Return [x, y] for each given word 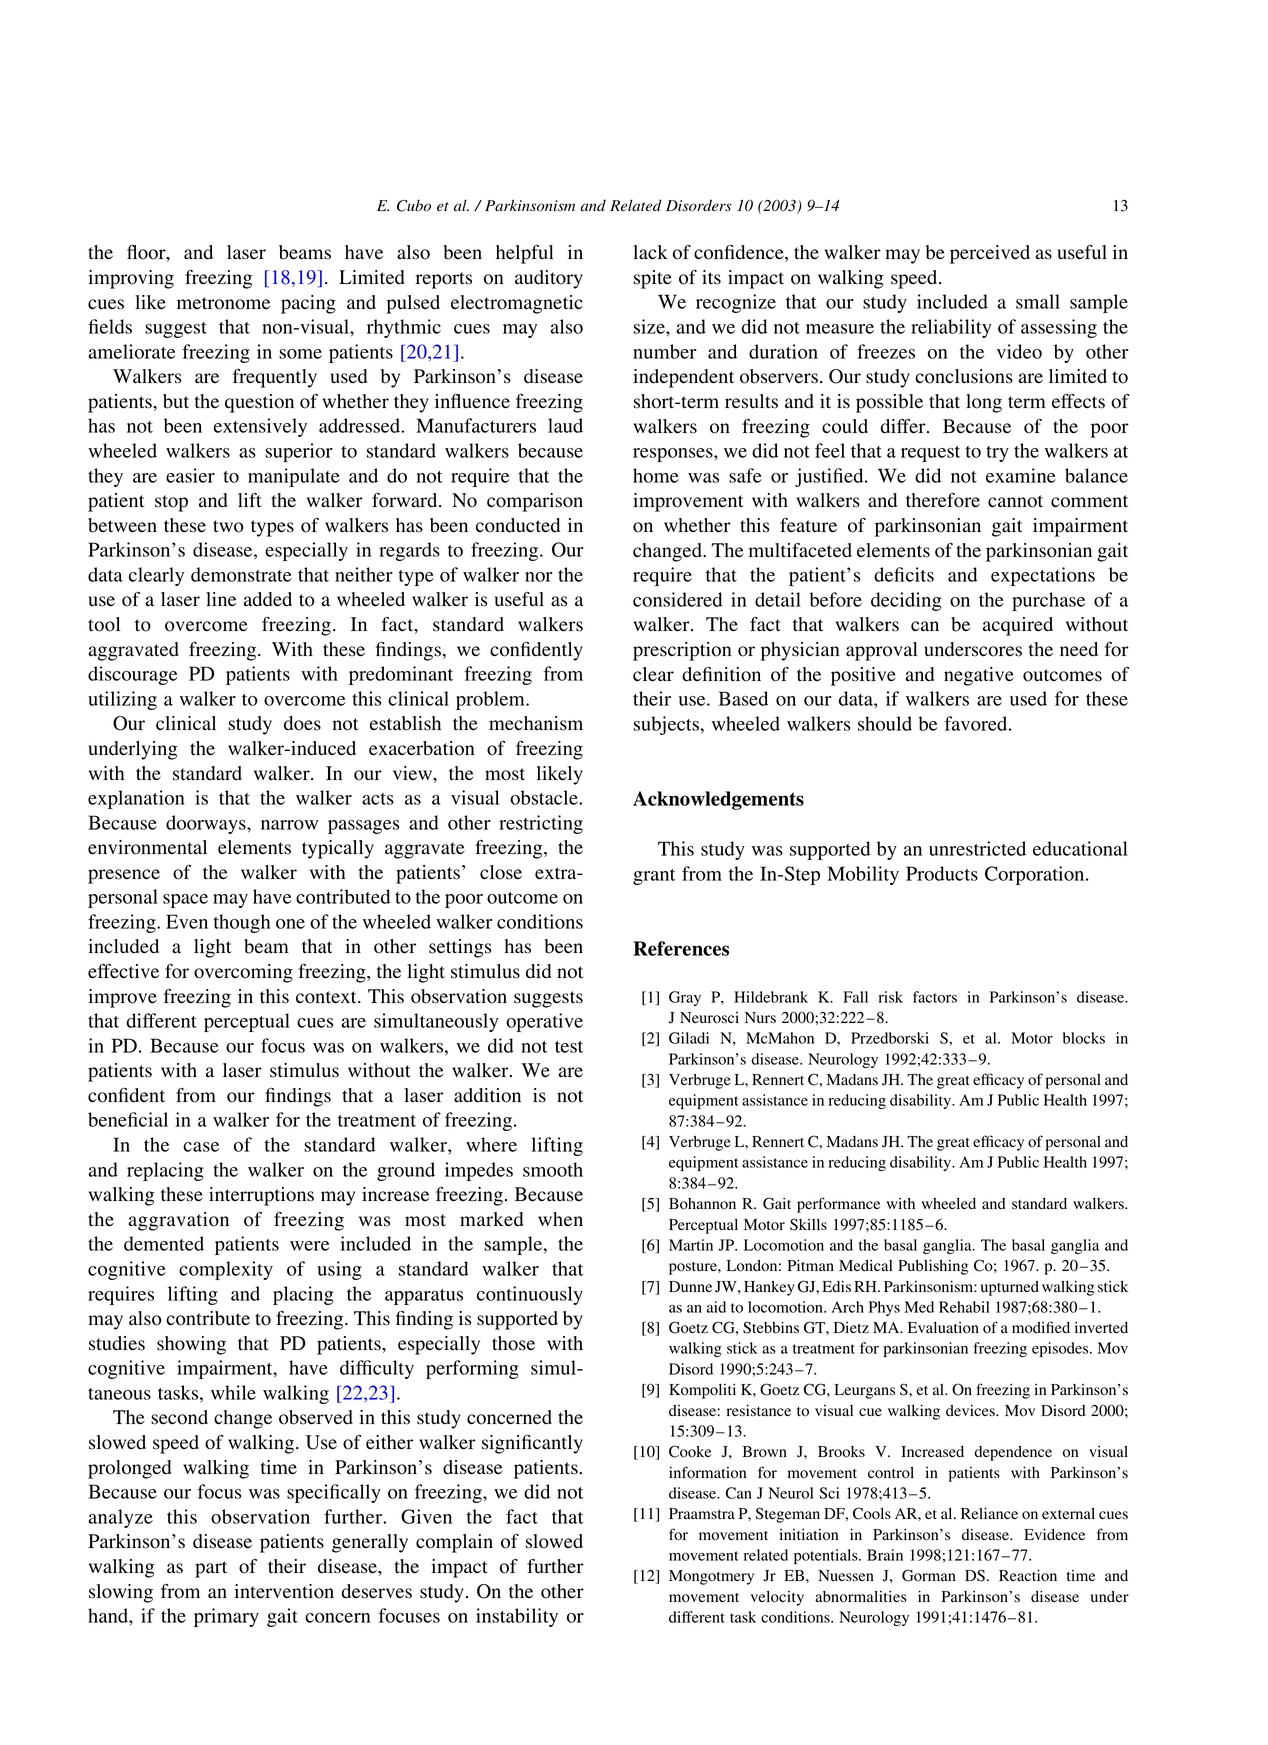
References [681, 948]
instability [517, 1617]
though [242, 923]
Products [942, 873]
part [211, 1569]
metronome [223, 303]
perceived [990, 254]
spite [653, 279]
